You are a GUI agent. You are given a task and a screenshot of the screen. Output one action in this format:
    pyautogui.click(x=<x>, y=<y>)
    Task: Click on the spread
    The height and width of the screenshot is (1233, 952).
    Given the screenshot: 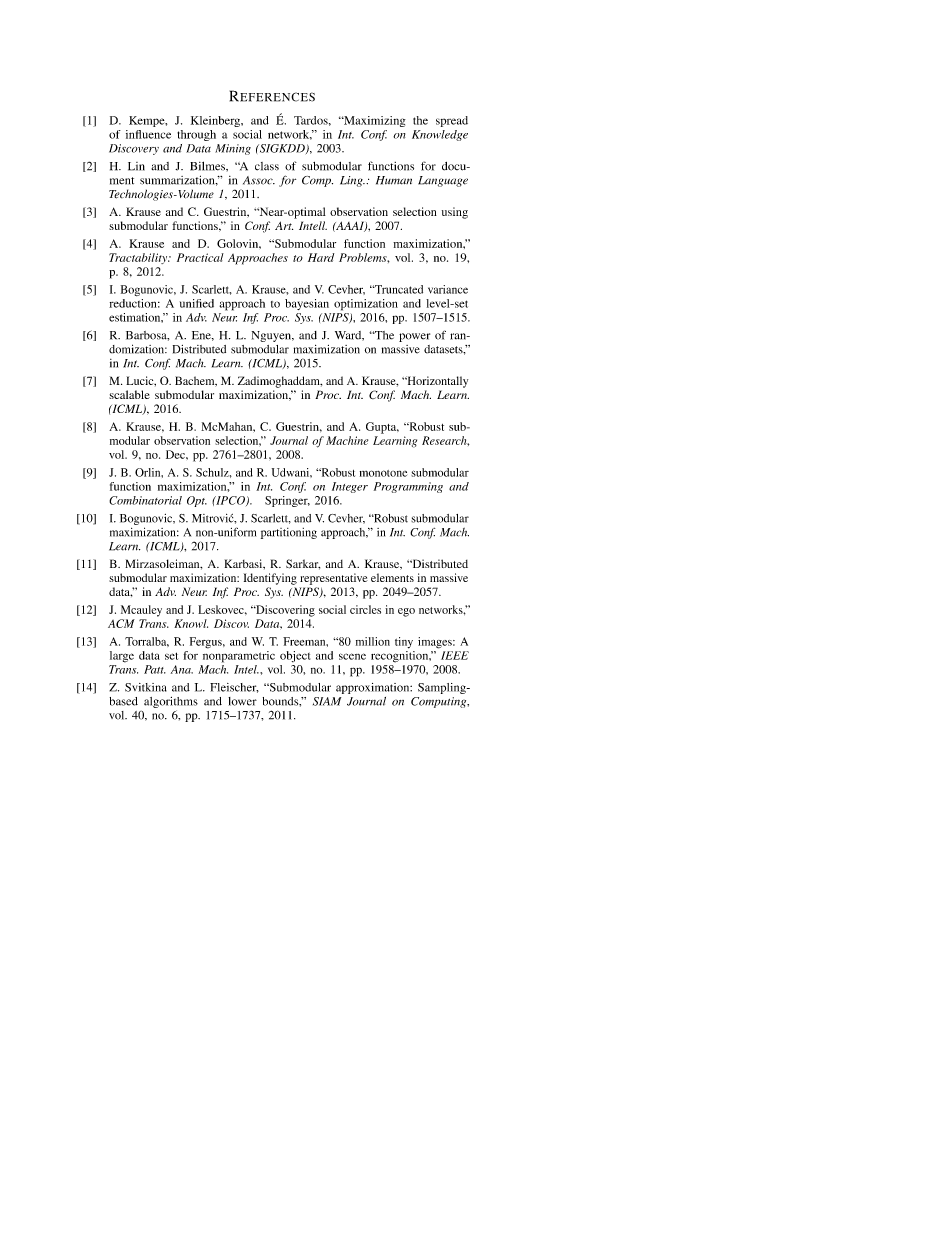 What is the action you would take?
    pyautogui.click(x=452, y=121)
